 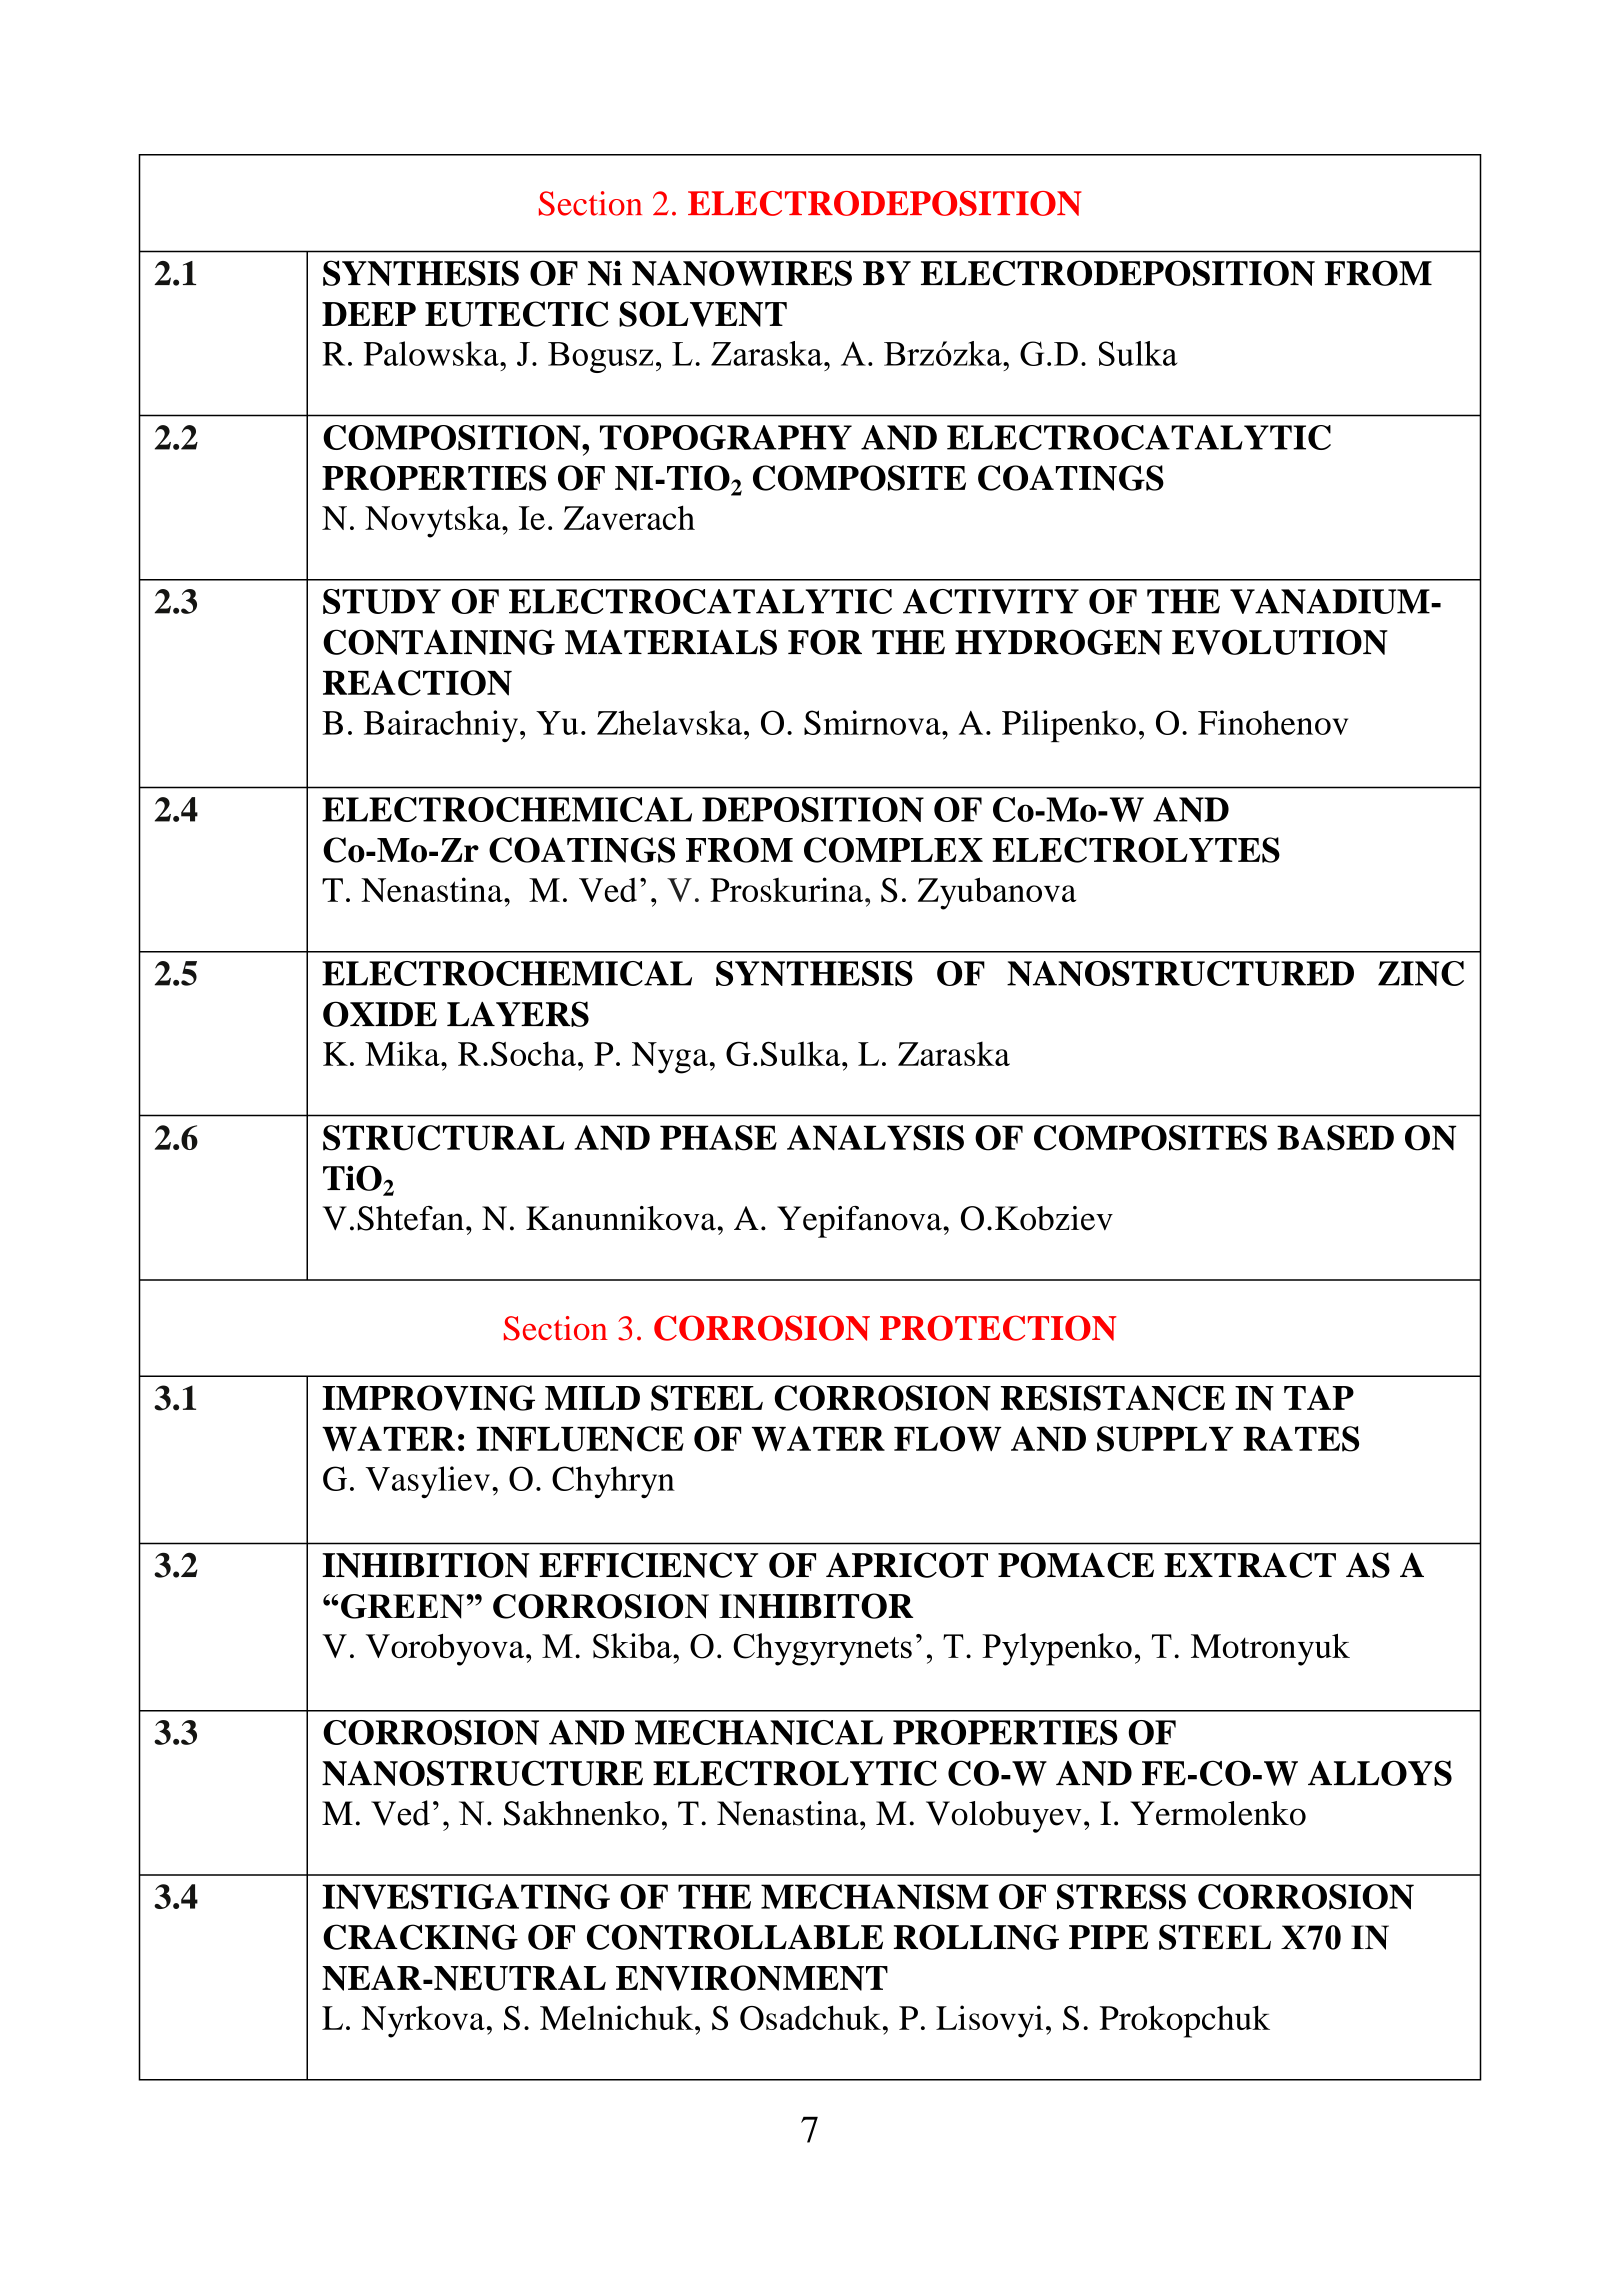 What do you see at coordinates (1136, 850) in the screenshot?
I see `ELECTROLYTES` at bounding box center [1136, 850].
